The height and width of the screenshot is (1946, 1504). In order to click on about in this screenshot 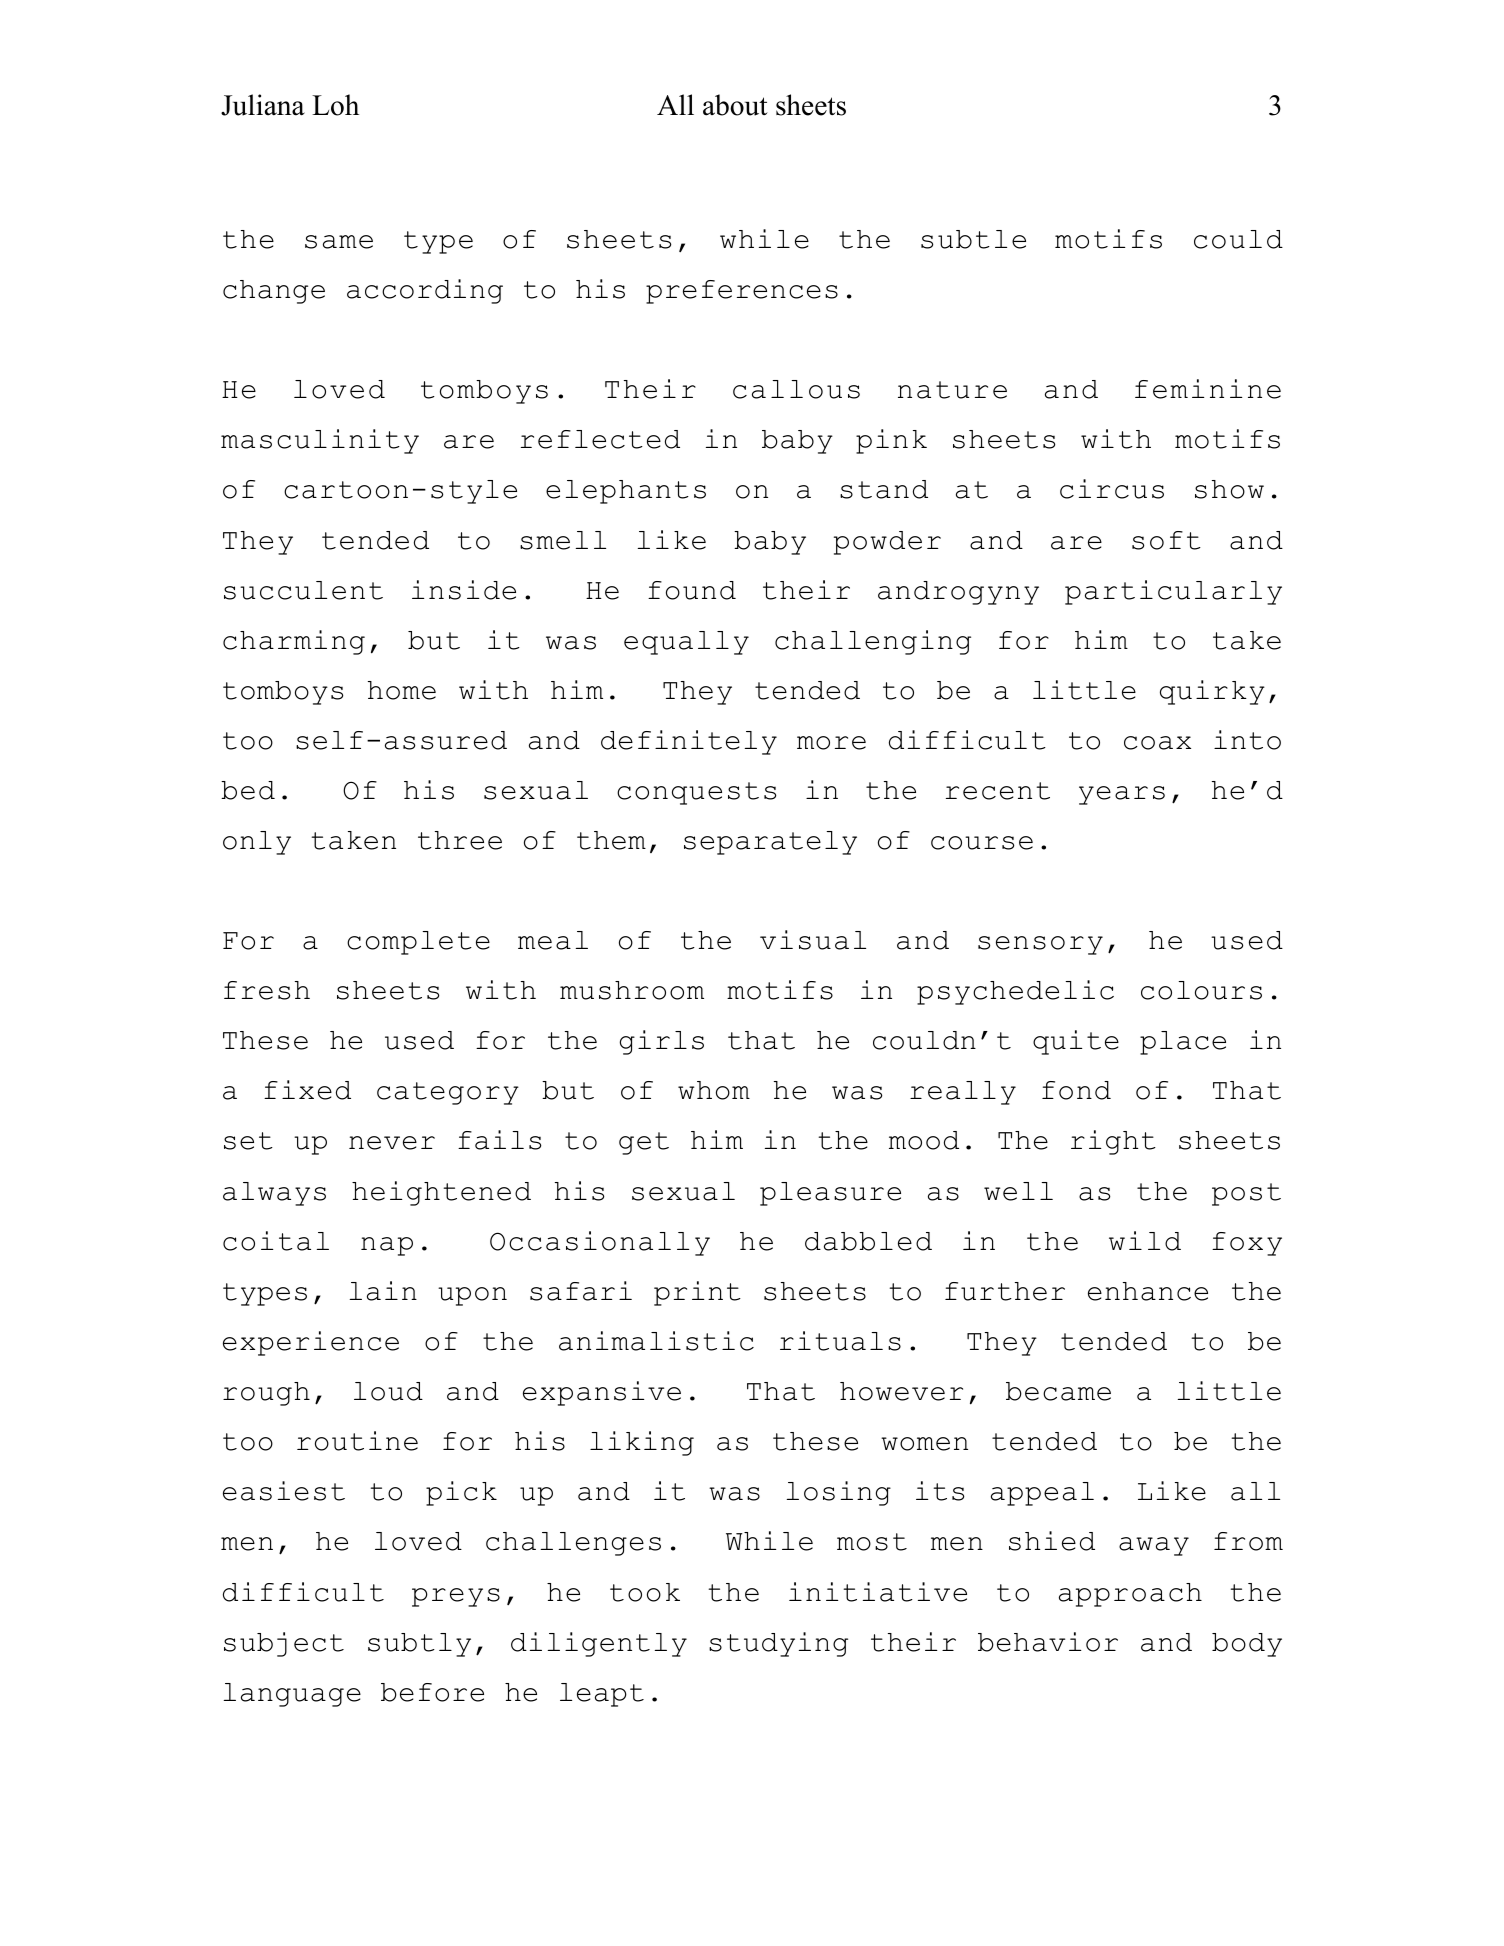, I will do `click(735, 105)`.
